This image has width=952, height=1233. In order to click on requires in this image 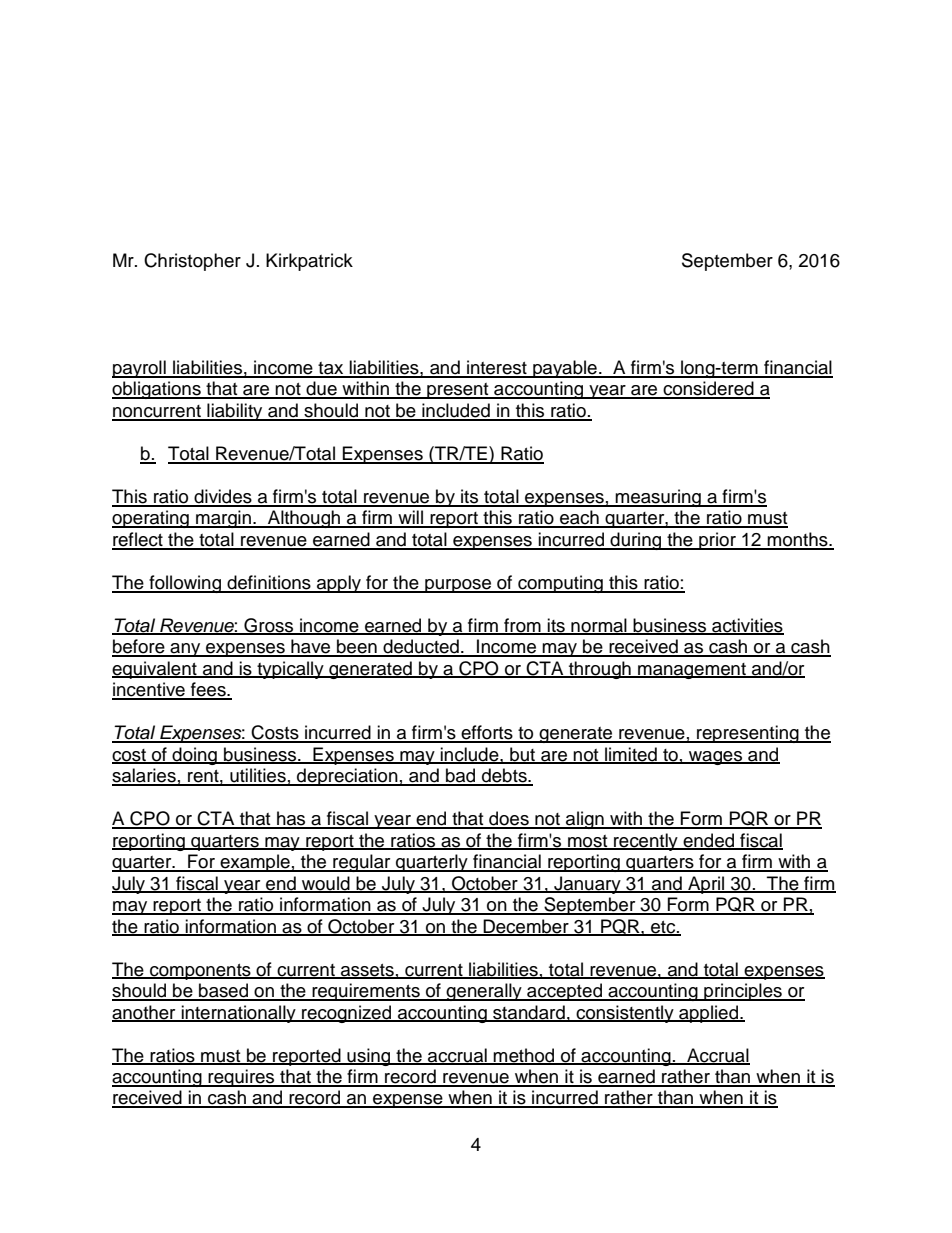, I will do `click(242, 1078)`.
